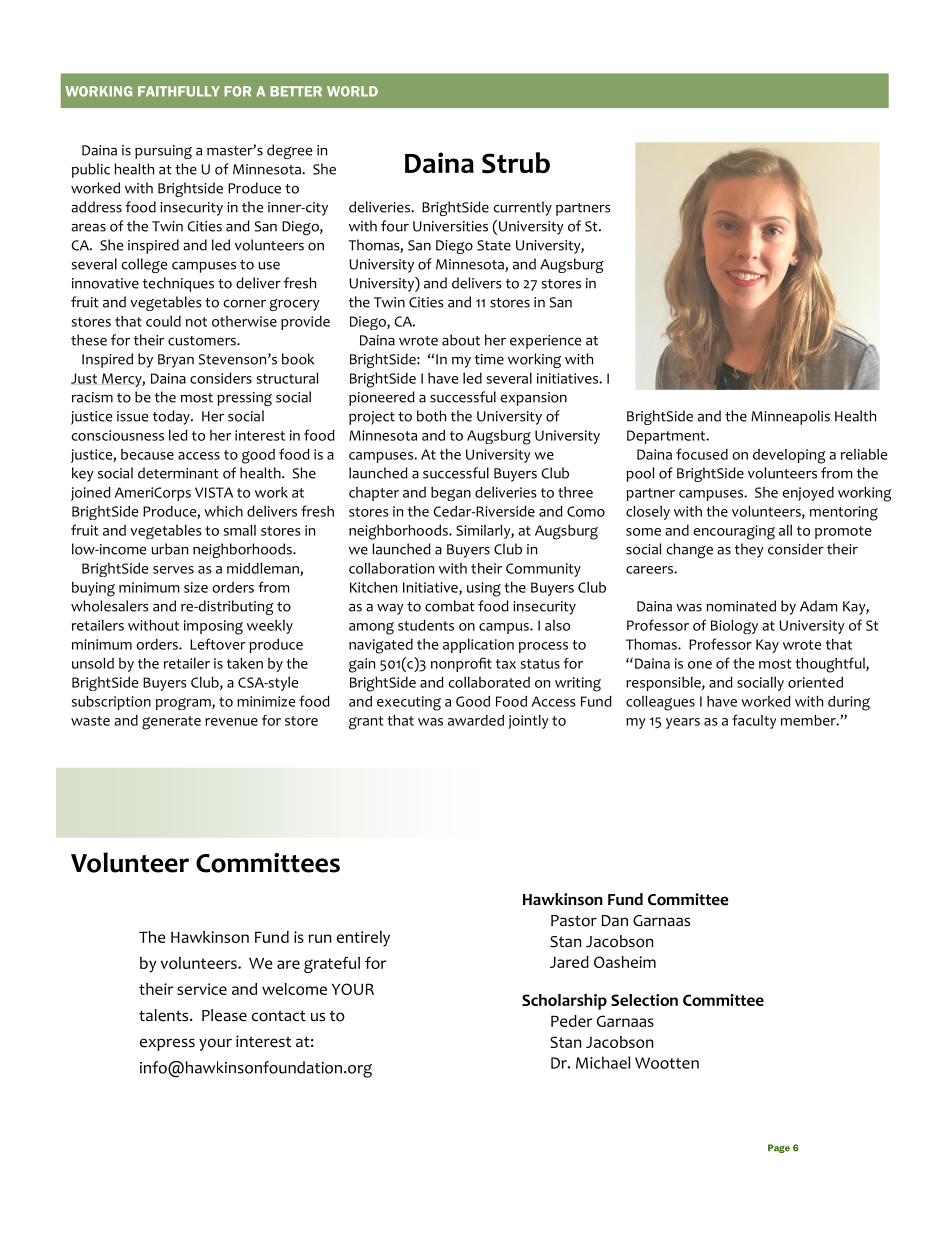 The height and width of the document is (1233, 952). What do you see at coordinates (603, 1062) in the document?
I see `Michael` at bounding box center [603, 1062].
